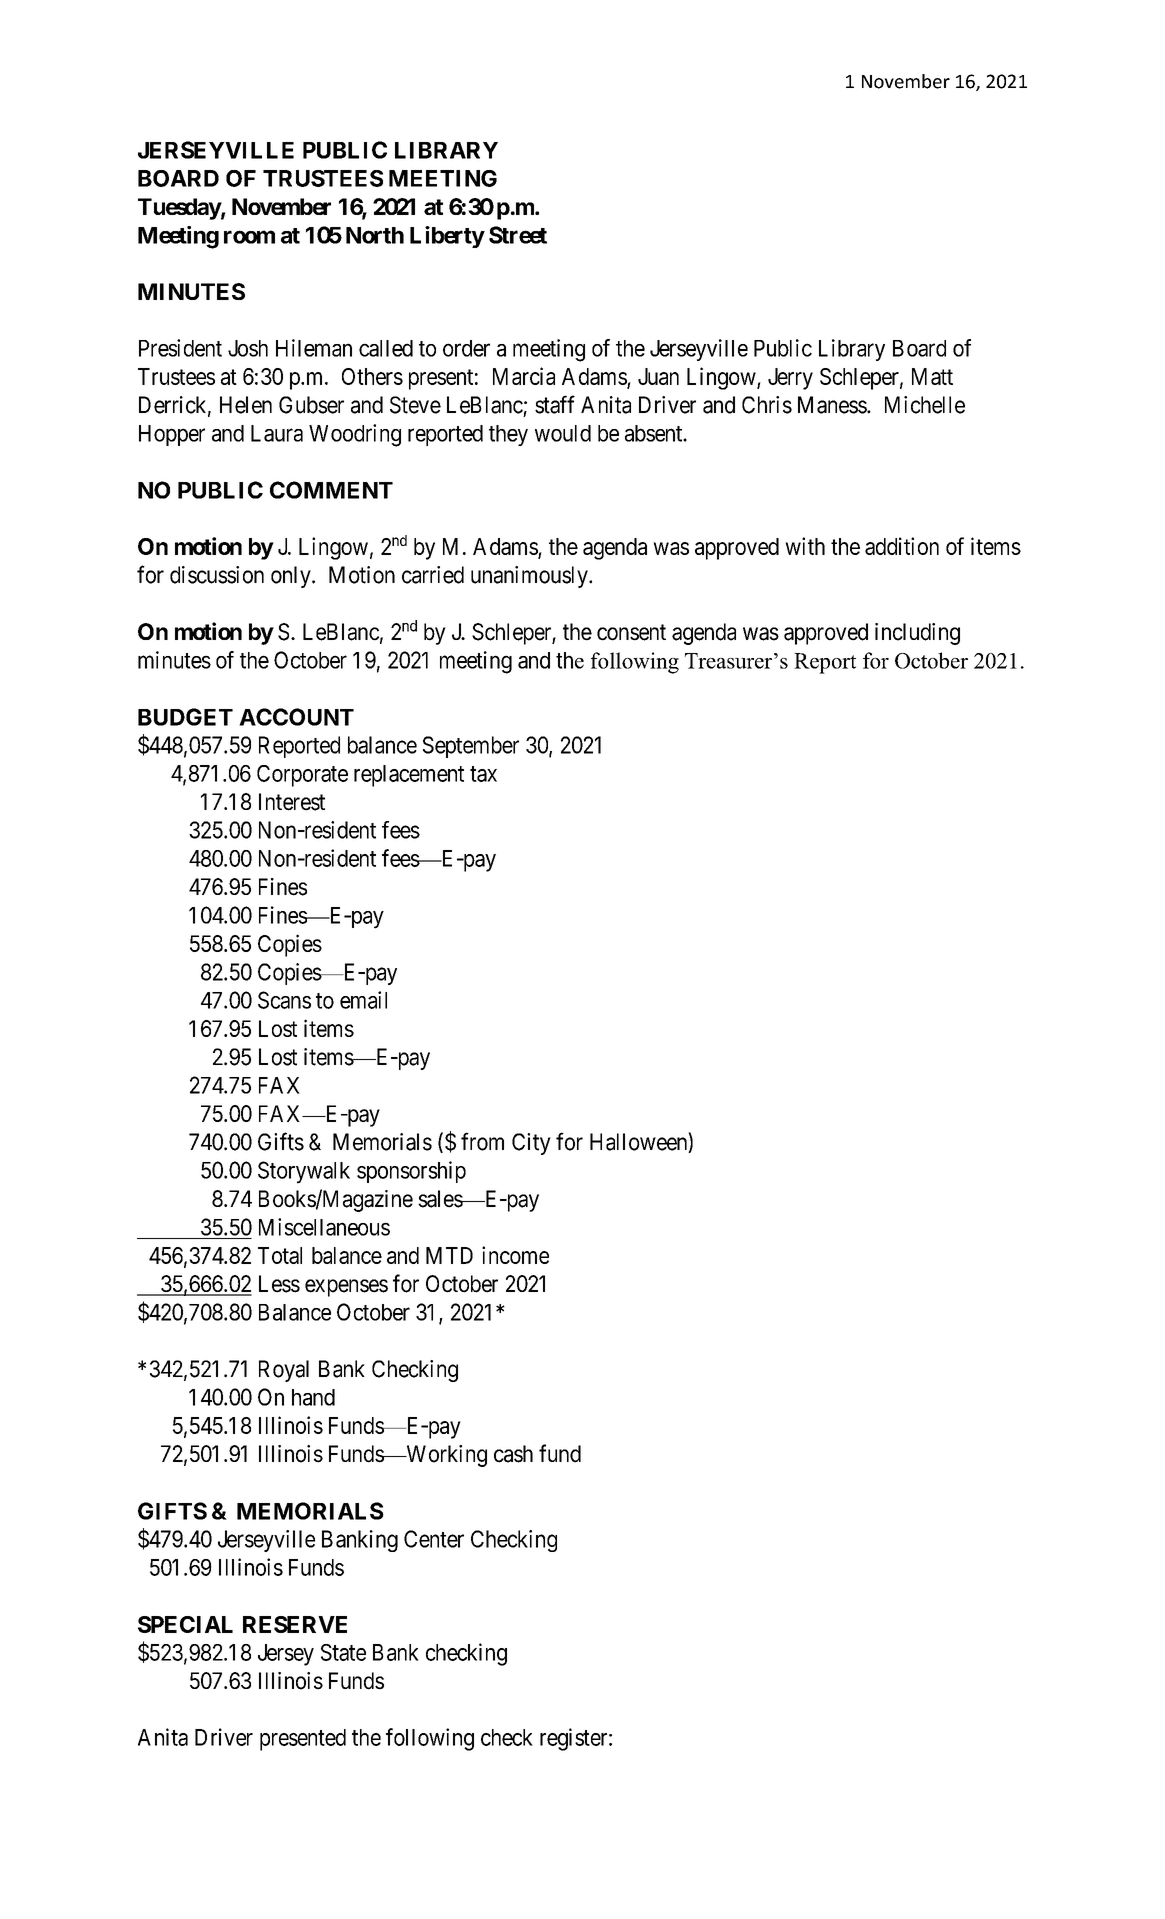 The width and height of the document is (1165, 1919). What do you see at coordinates (284, 1000) in the document?
I see `Scans` at bounding box center [284, 1000].
